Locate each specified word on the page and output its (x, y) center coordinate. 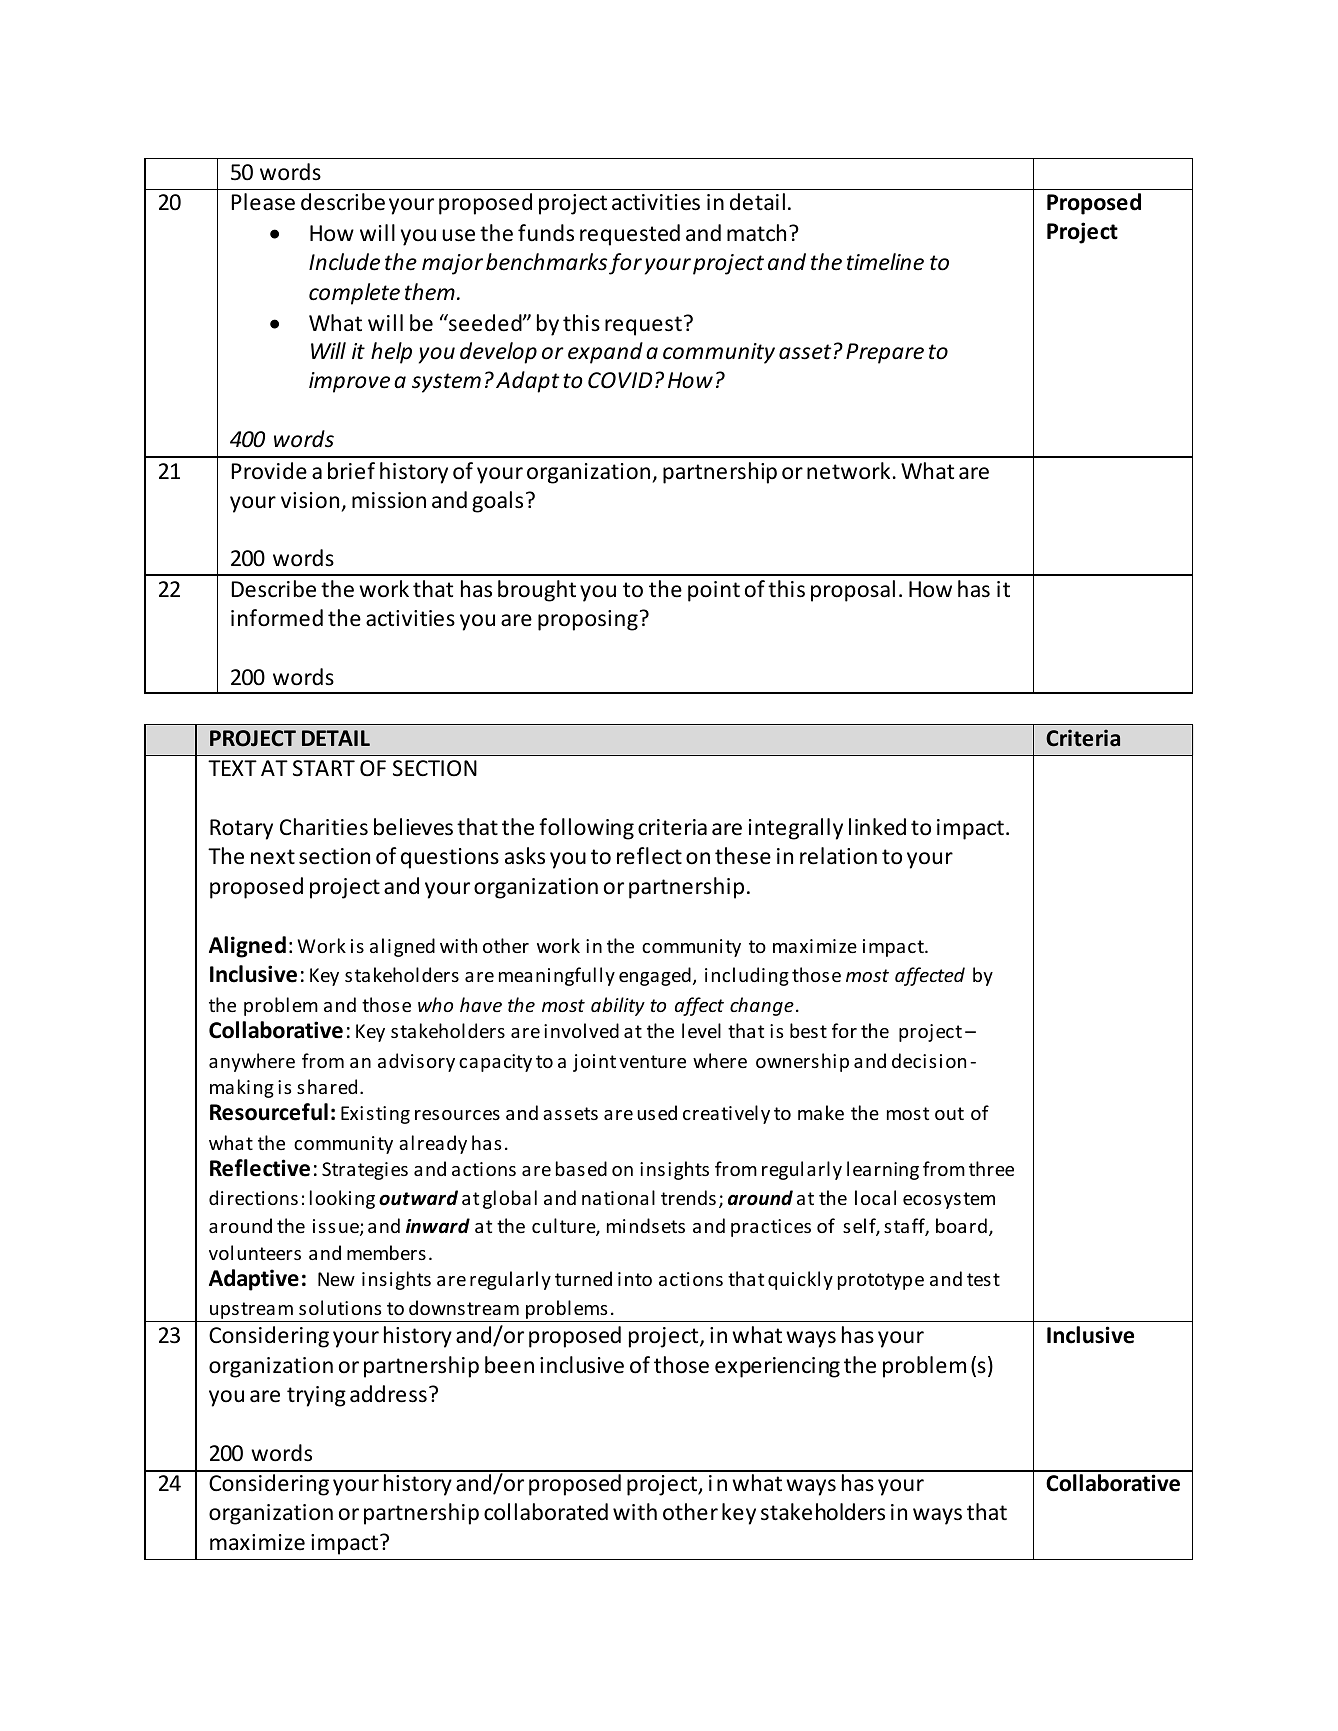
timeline (885, 262)
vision (310, 500)
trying (316, 1396)
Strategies (365, 1171)
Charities (324, 827)
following (586, 829)
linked (877, 827)
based (581, 1168)
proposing (588, 620)
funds (546, 233)
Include (344, 262)
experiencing (777, 1367)
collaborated (546, 1512)
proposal (853, 591)
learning (883, 1170)
